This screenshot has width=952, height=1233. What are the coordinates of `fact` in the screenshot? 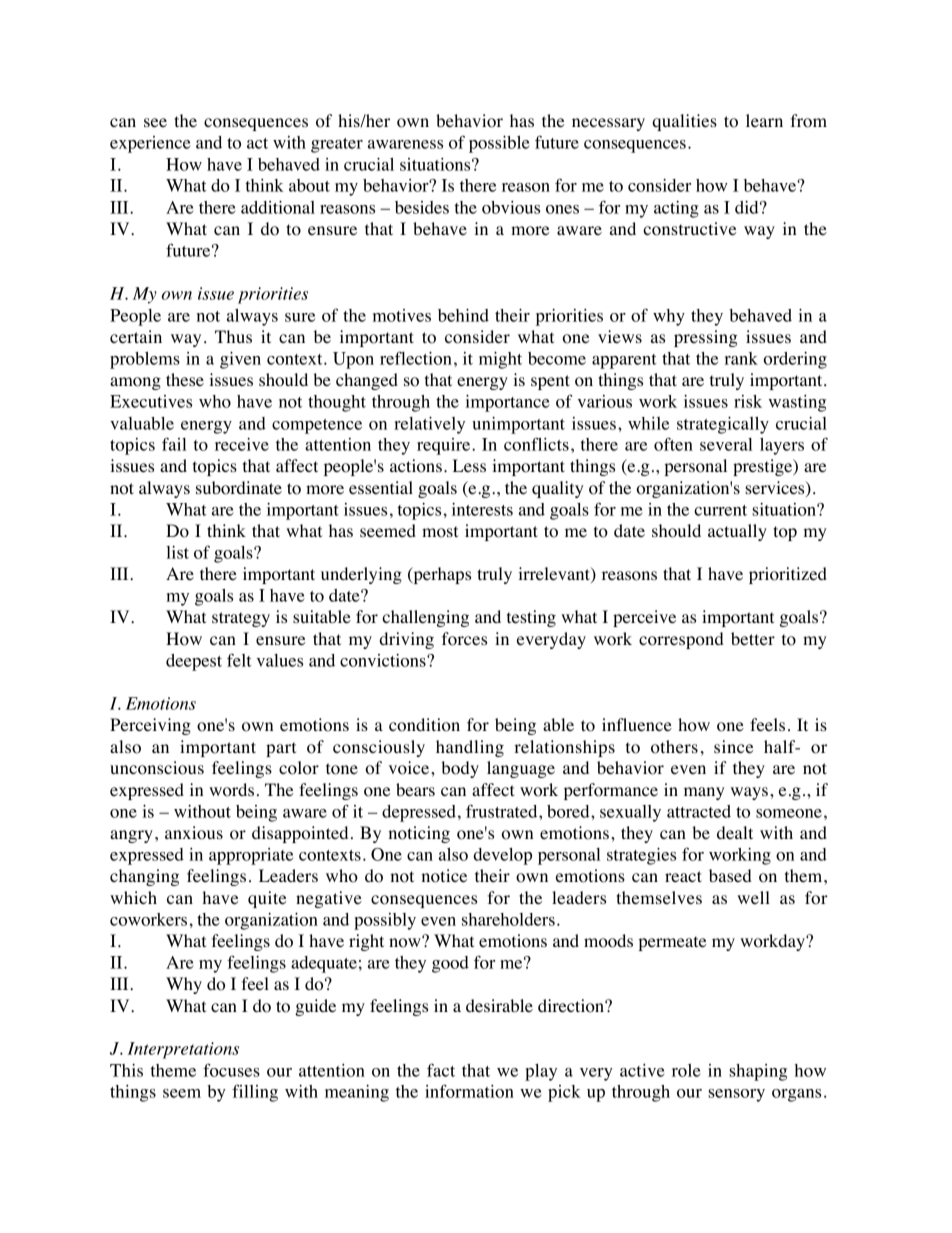 It's located at (441, 1070).
